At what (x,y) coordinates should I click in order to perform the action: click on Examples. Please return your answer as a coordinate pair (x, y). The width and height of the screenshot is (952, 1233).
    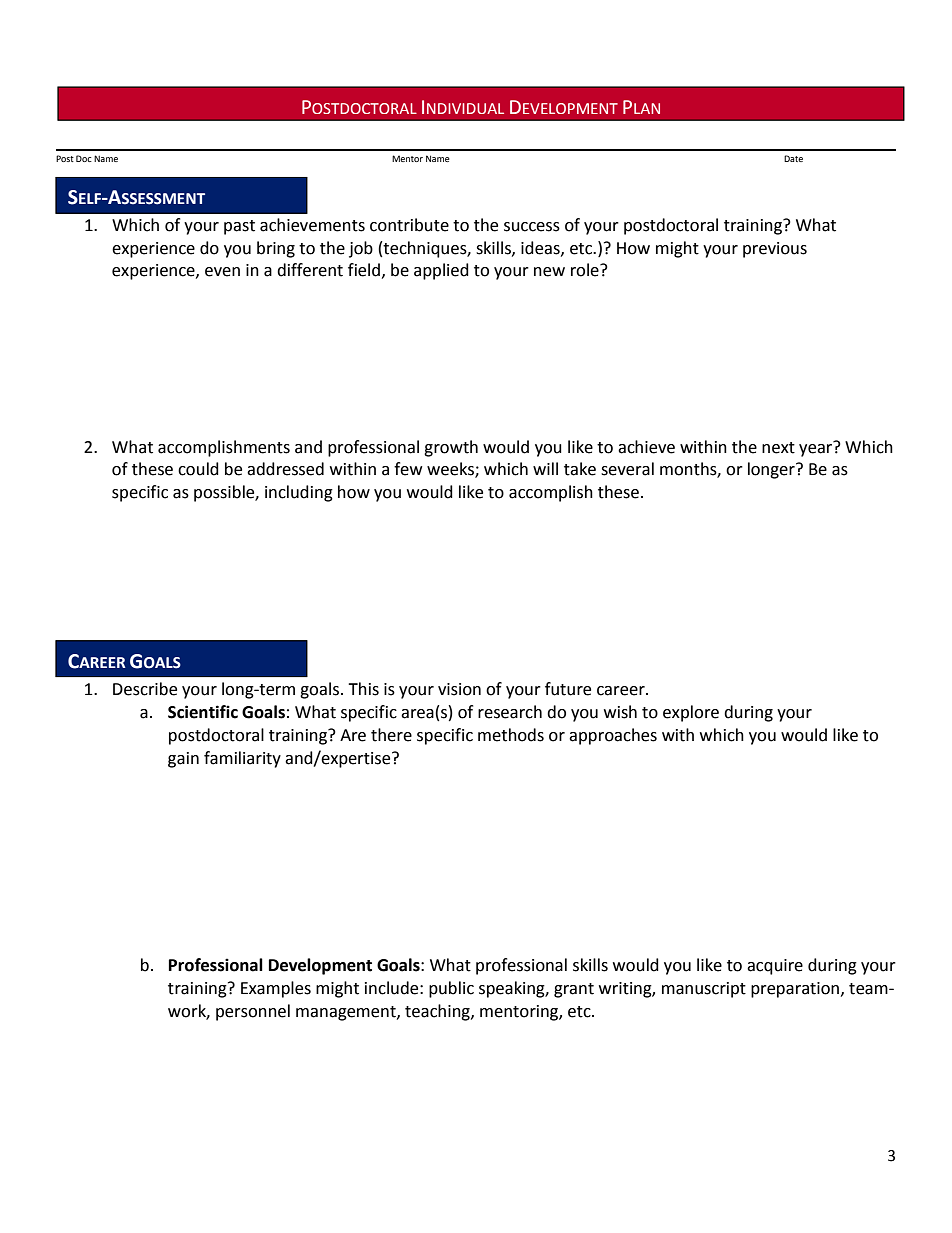
    Looking at the image, I should click on (276, 989).
